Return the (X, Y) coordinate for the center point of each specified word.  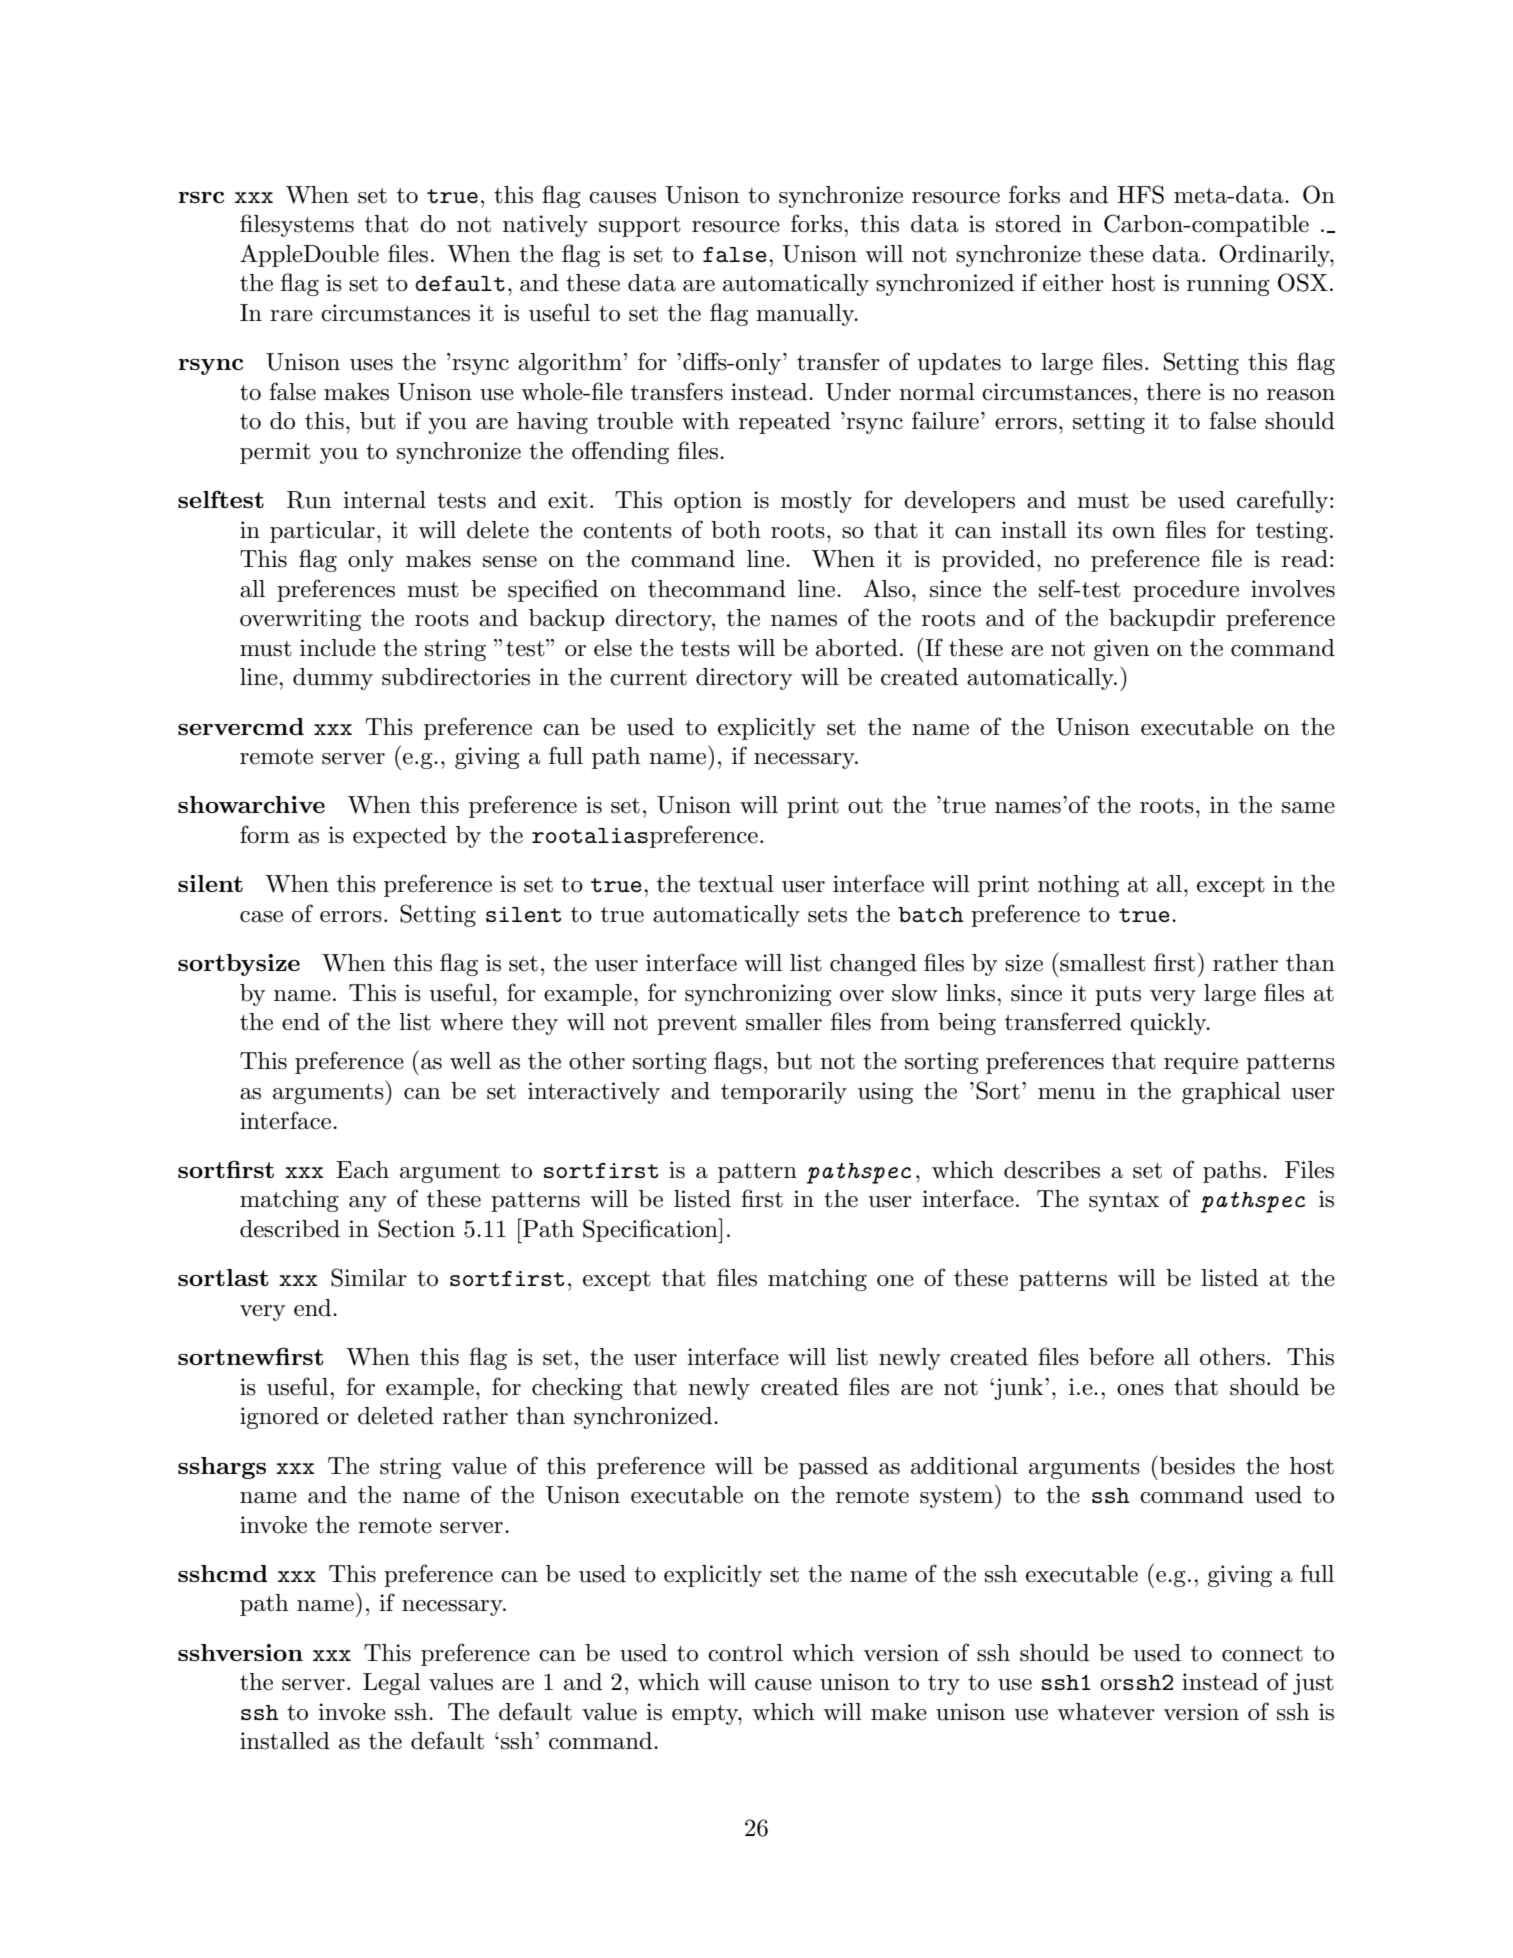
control (745, 1653)
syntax (1124, 1202)
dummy (333, 679)
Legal (392, 1684)
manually (806, 315)
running (1228, 285)
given (1122, 650)
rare (291, 316)
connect (1262, 1654)
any (368, 1204)
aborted (857, 648)
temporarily (784, 1093)
